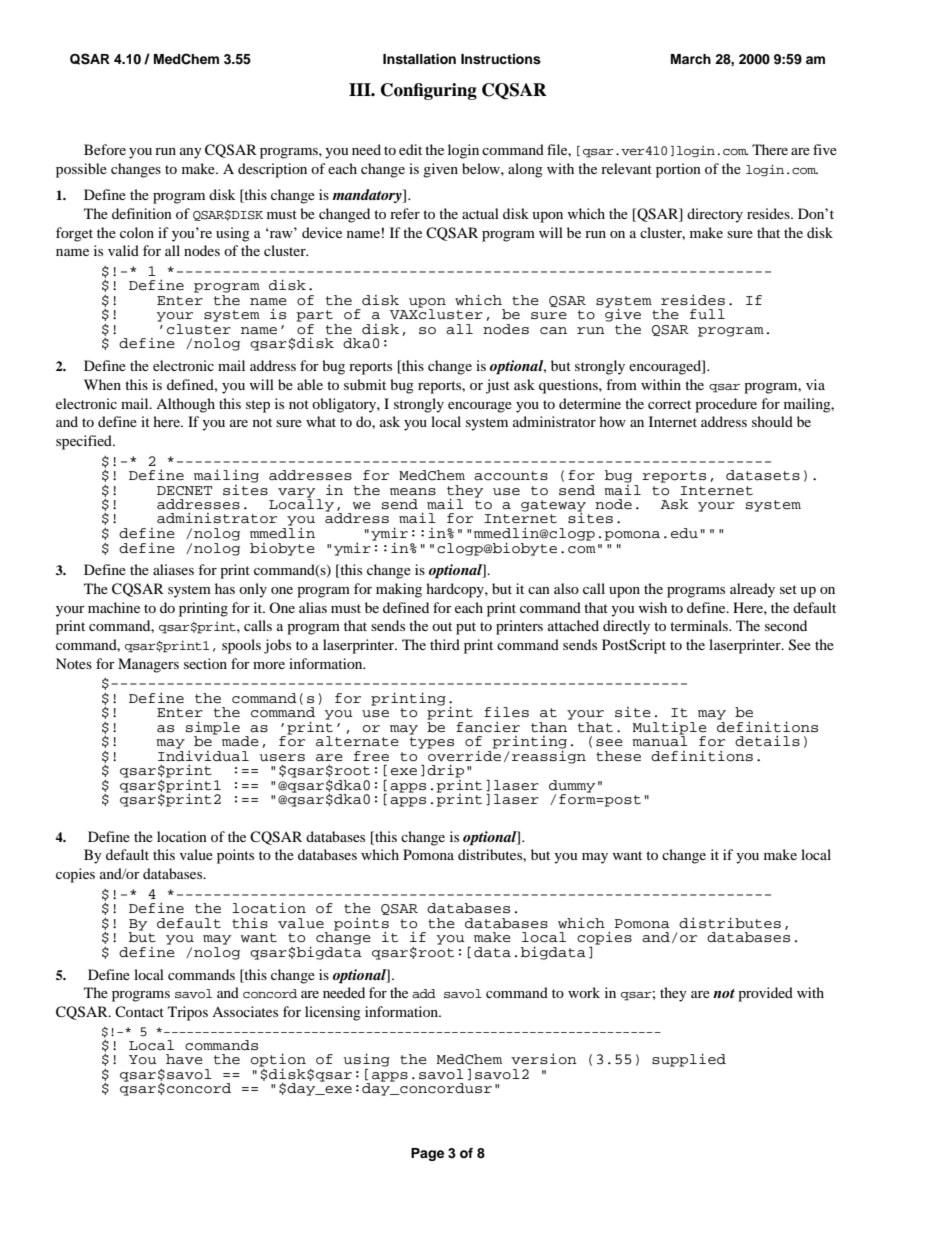 The image size is (952, 1233). I want to click on Configuring, so click(429, 91).
